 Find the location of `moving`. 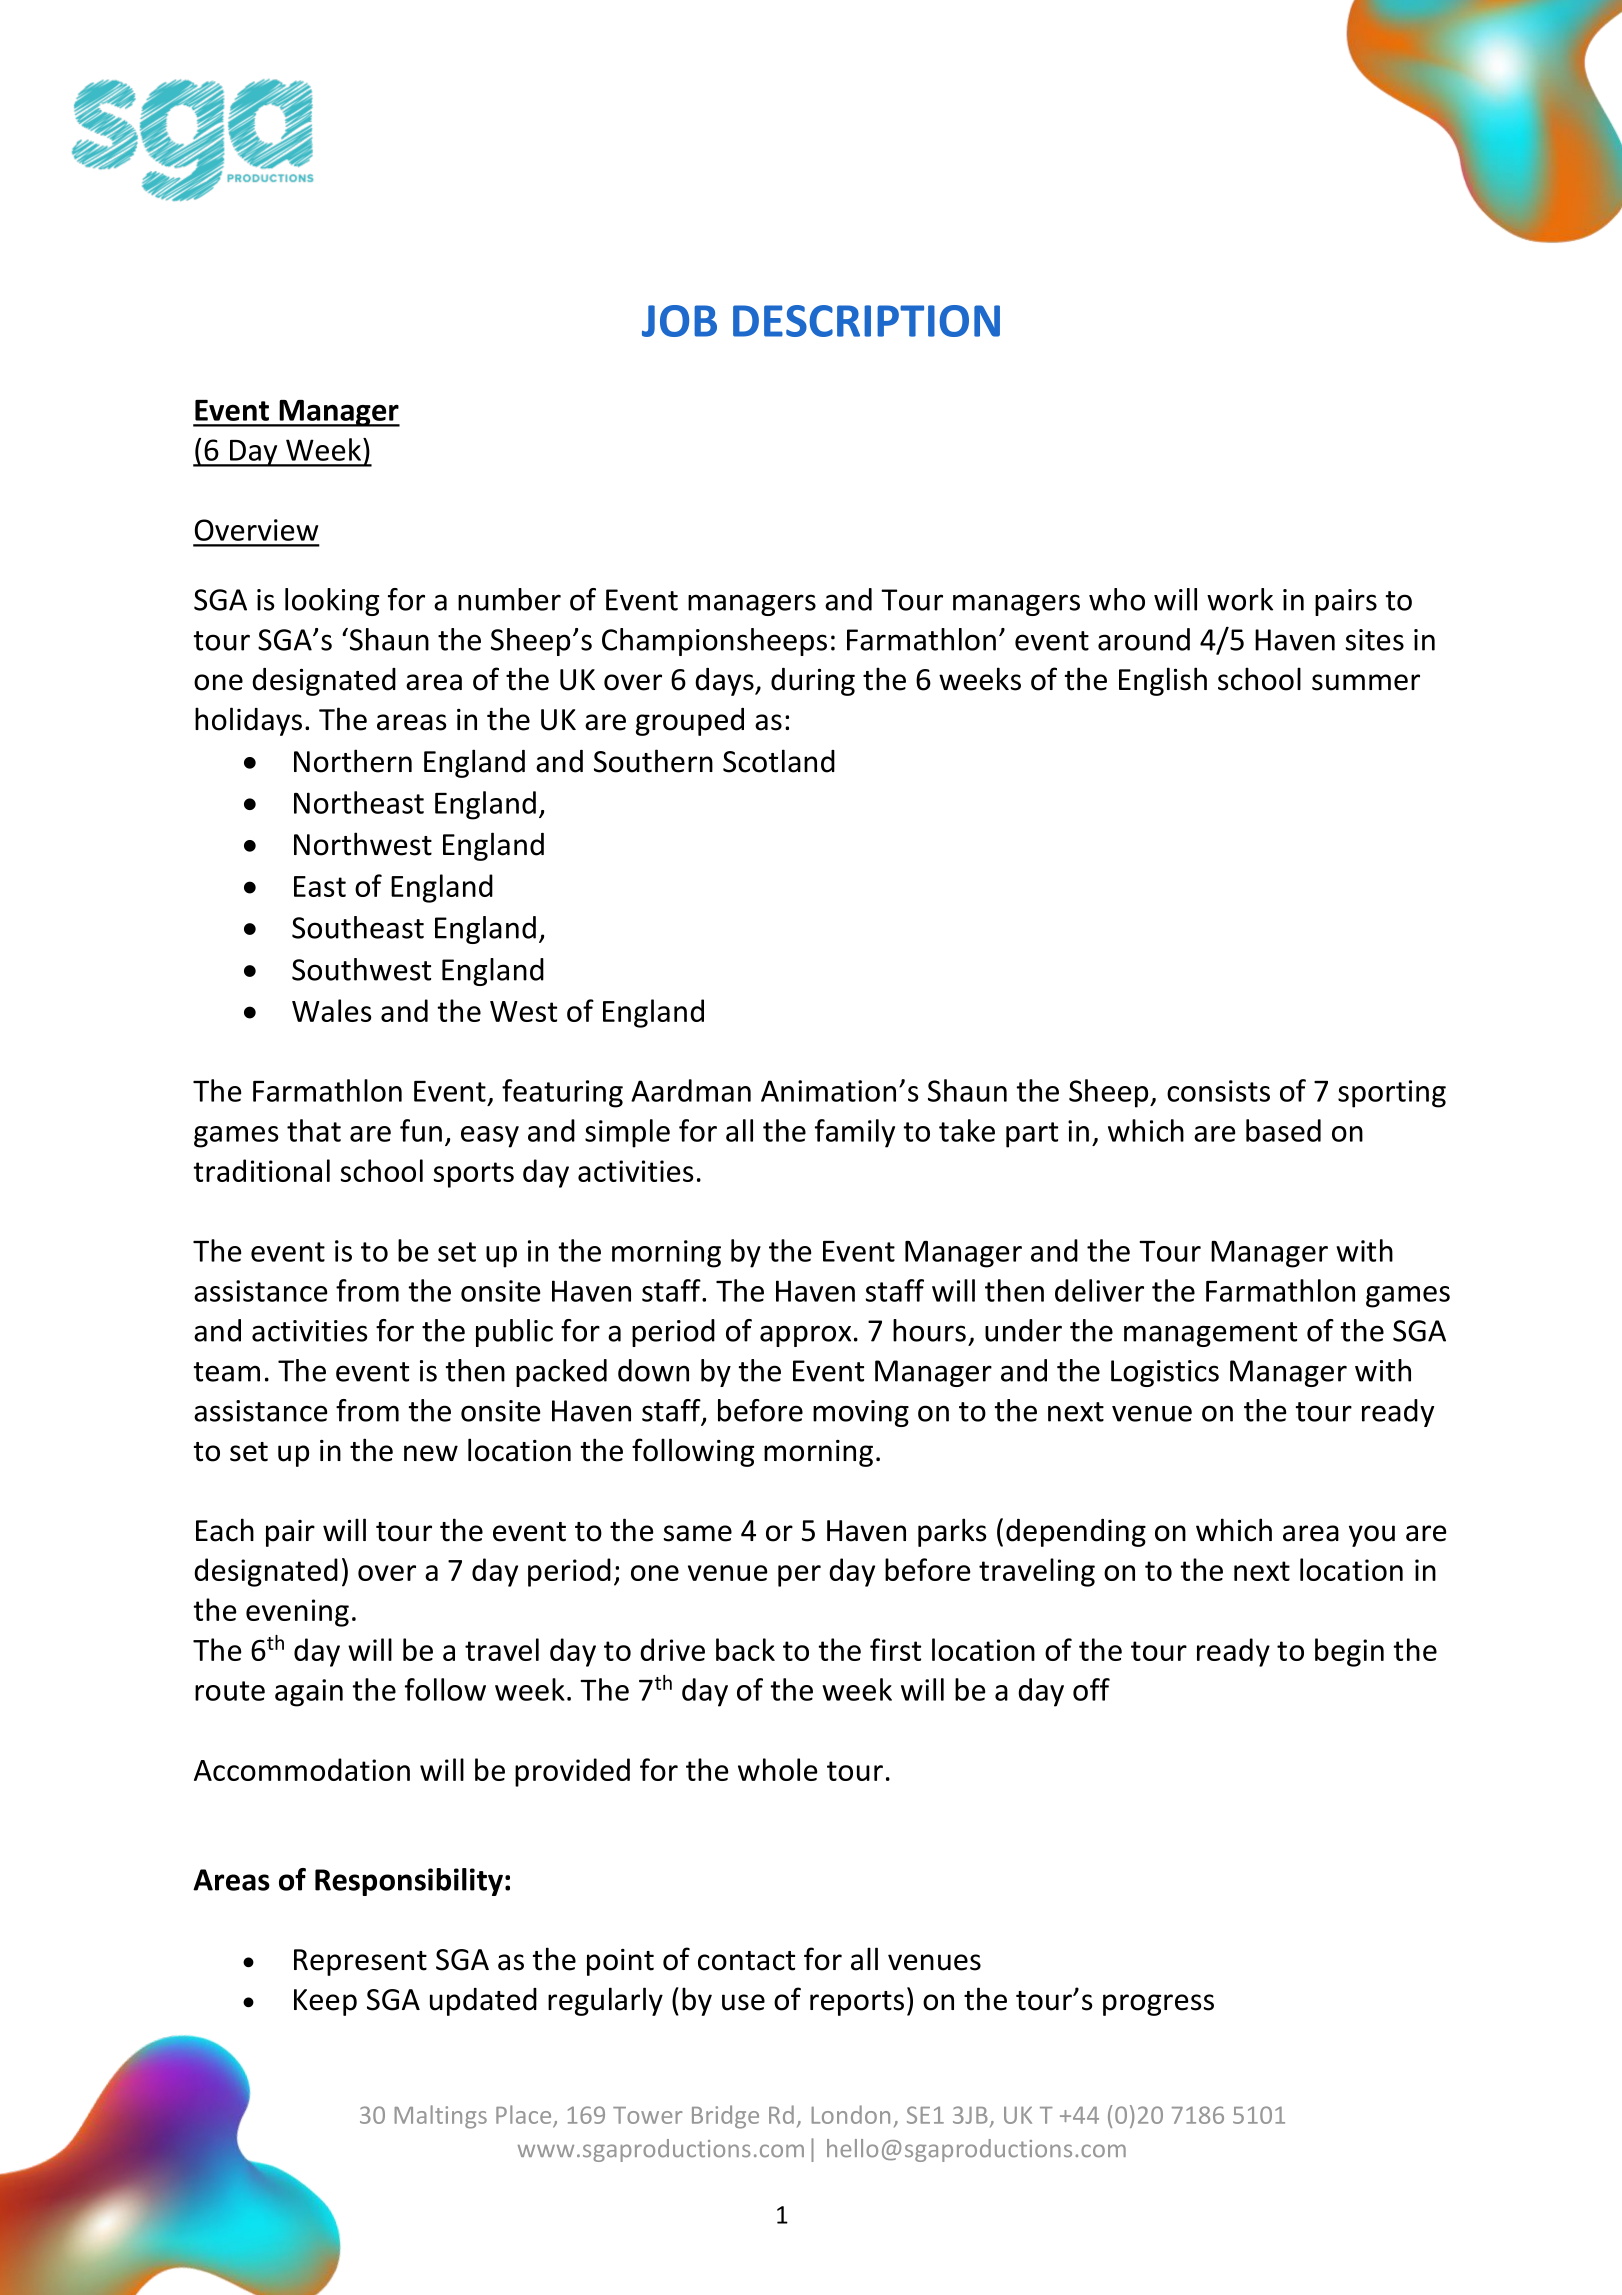

moving is located at coordinates (861, 1413).
